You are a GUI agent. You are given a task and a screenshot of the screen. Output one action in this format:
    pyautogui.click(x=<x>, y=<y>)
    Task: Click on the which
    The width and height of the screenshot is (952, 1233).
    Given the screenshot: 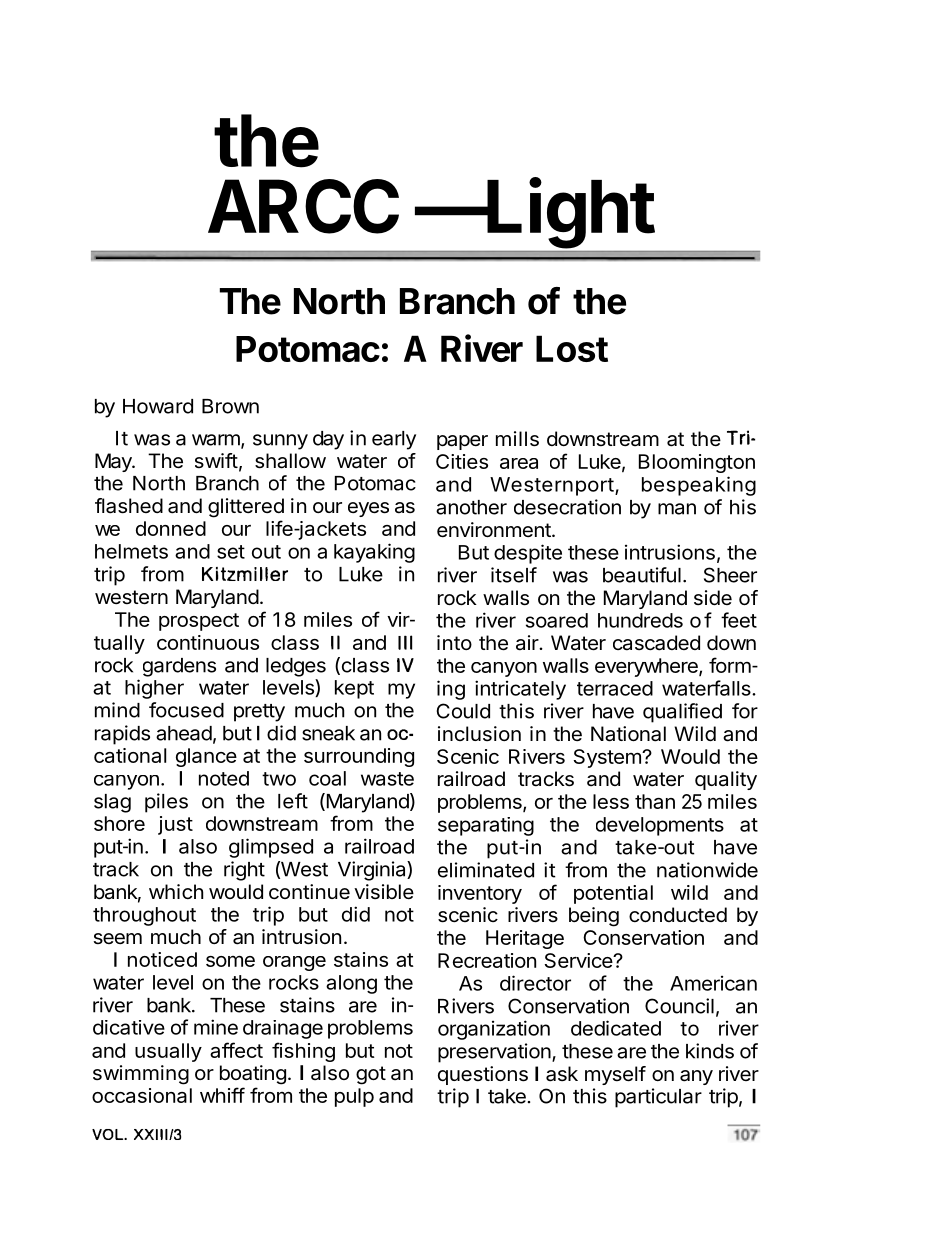 What is the action you would take?
    pyautogui.click(x=176, y=891)
